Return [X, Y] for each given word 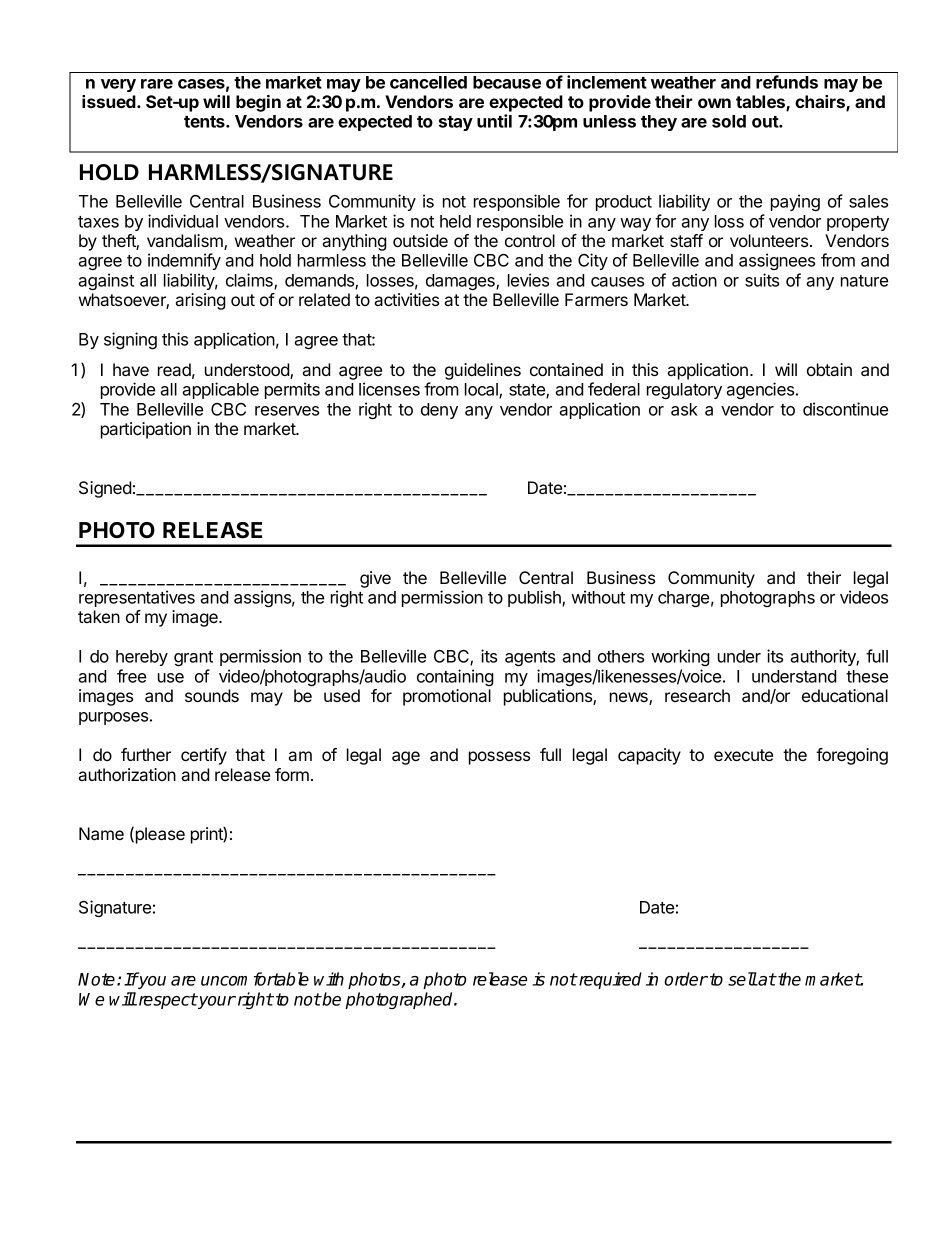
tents [205, 122]
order [686, 979]
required [609, 980]
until [494, 121]
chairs [821, 103]
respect [166, 1001]
